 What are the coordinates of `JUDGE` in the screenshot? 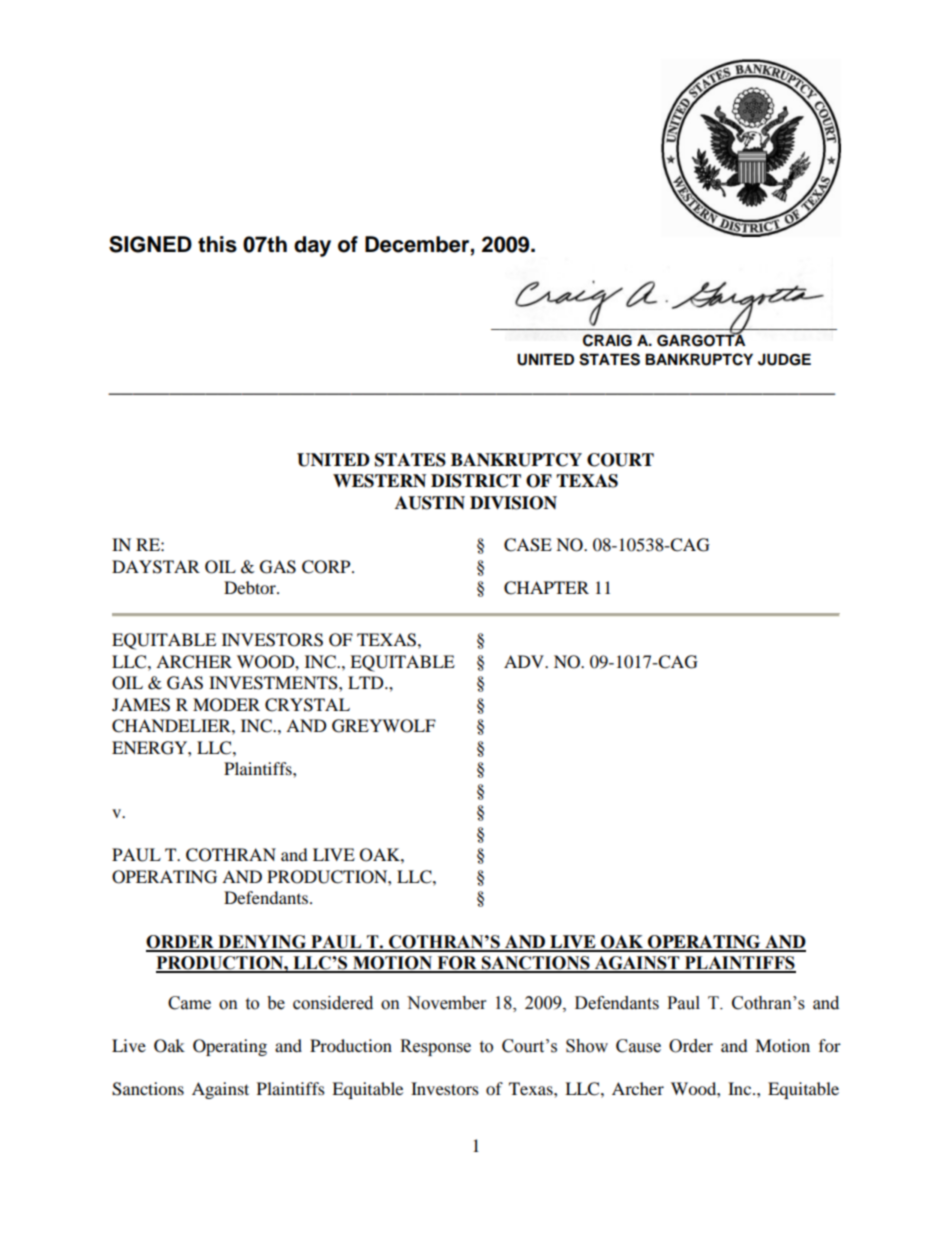 It's located at (784, 359).
